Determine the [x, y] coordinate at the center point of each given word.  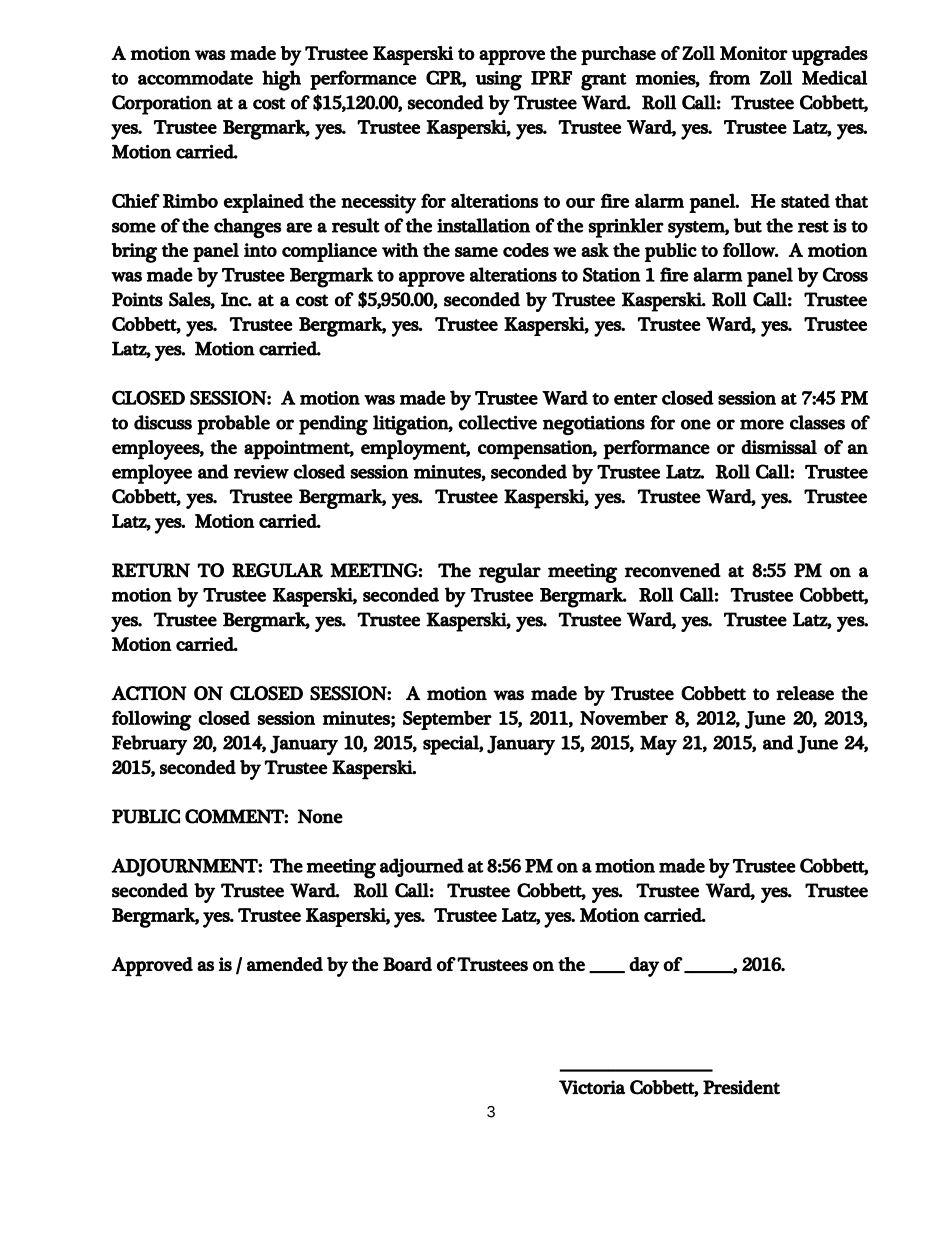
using [498, 81]
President [741, 1087]
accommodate [195, 77]
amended [285, 964]
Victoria [592, 1087]
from [729, 77]
